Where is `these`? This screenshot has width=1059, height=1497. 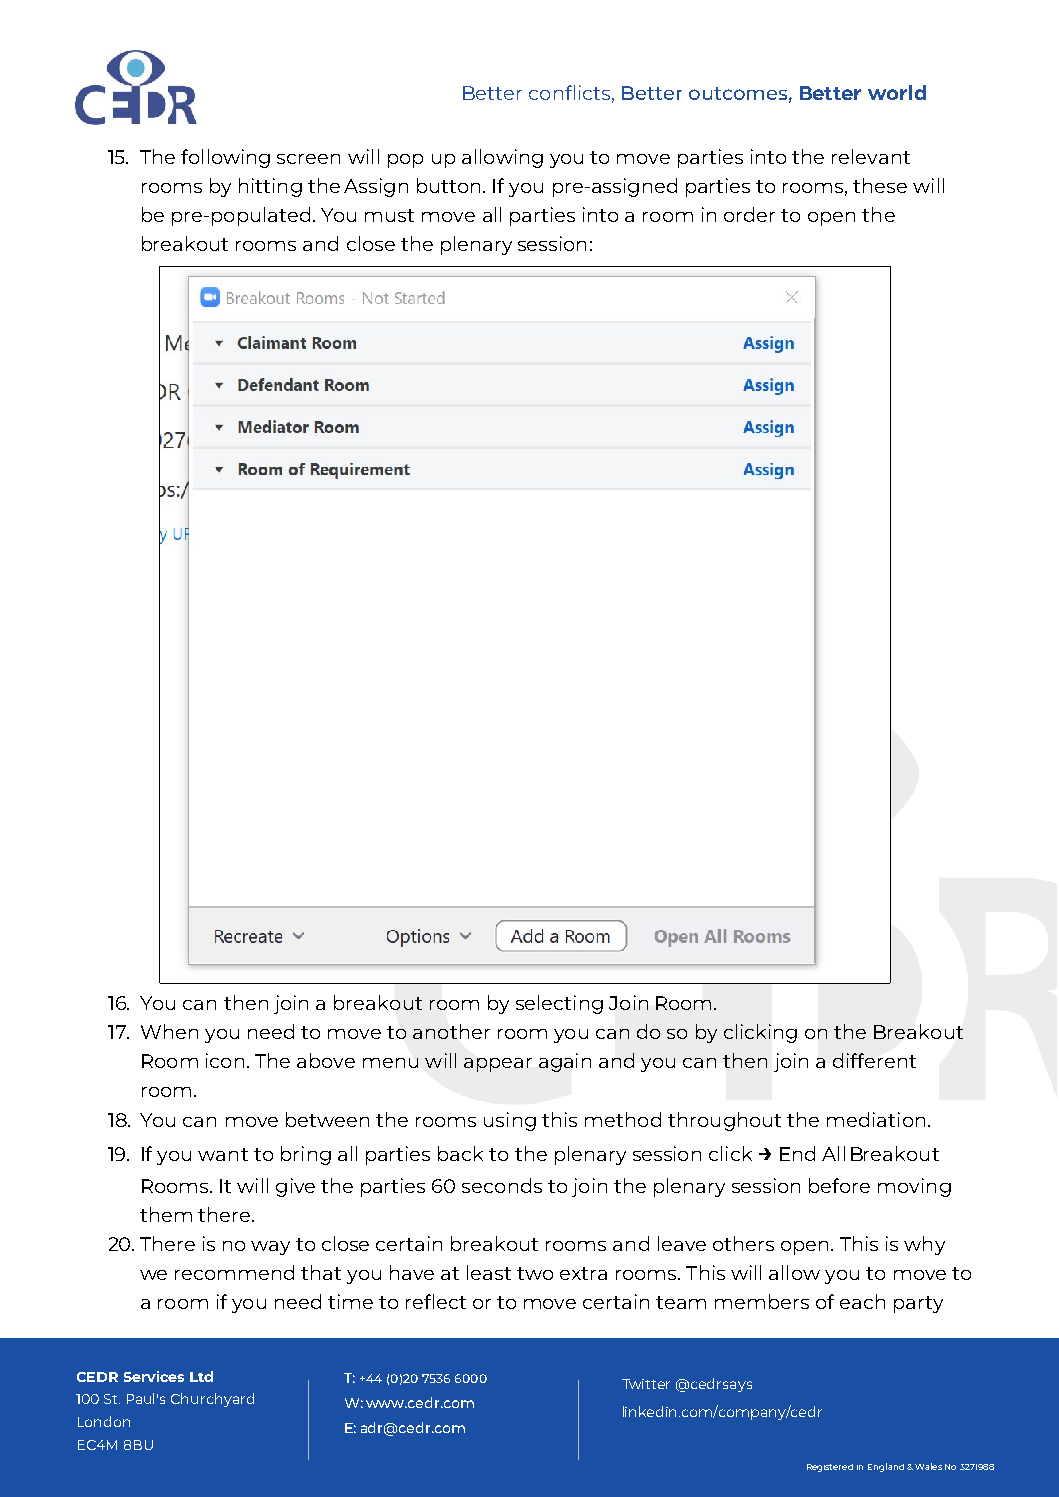
these is located at coordinates (880, 185).
